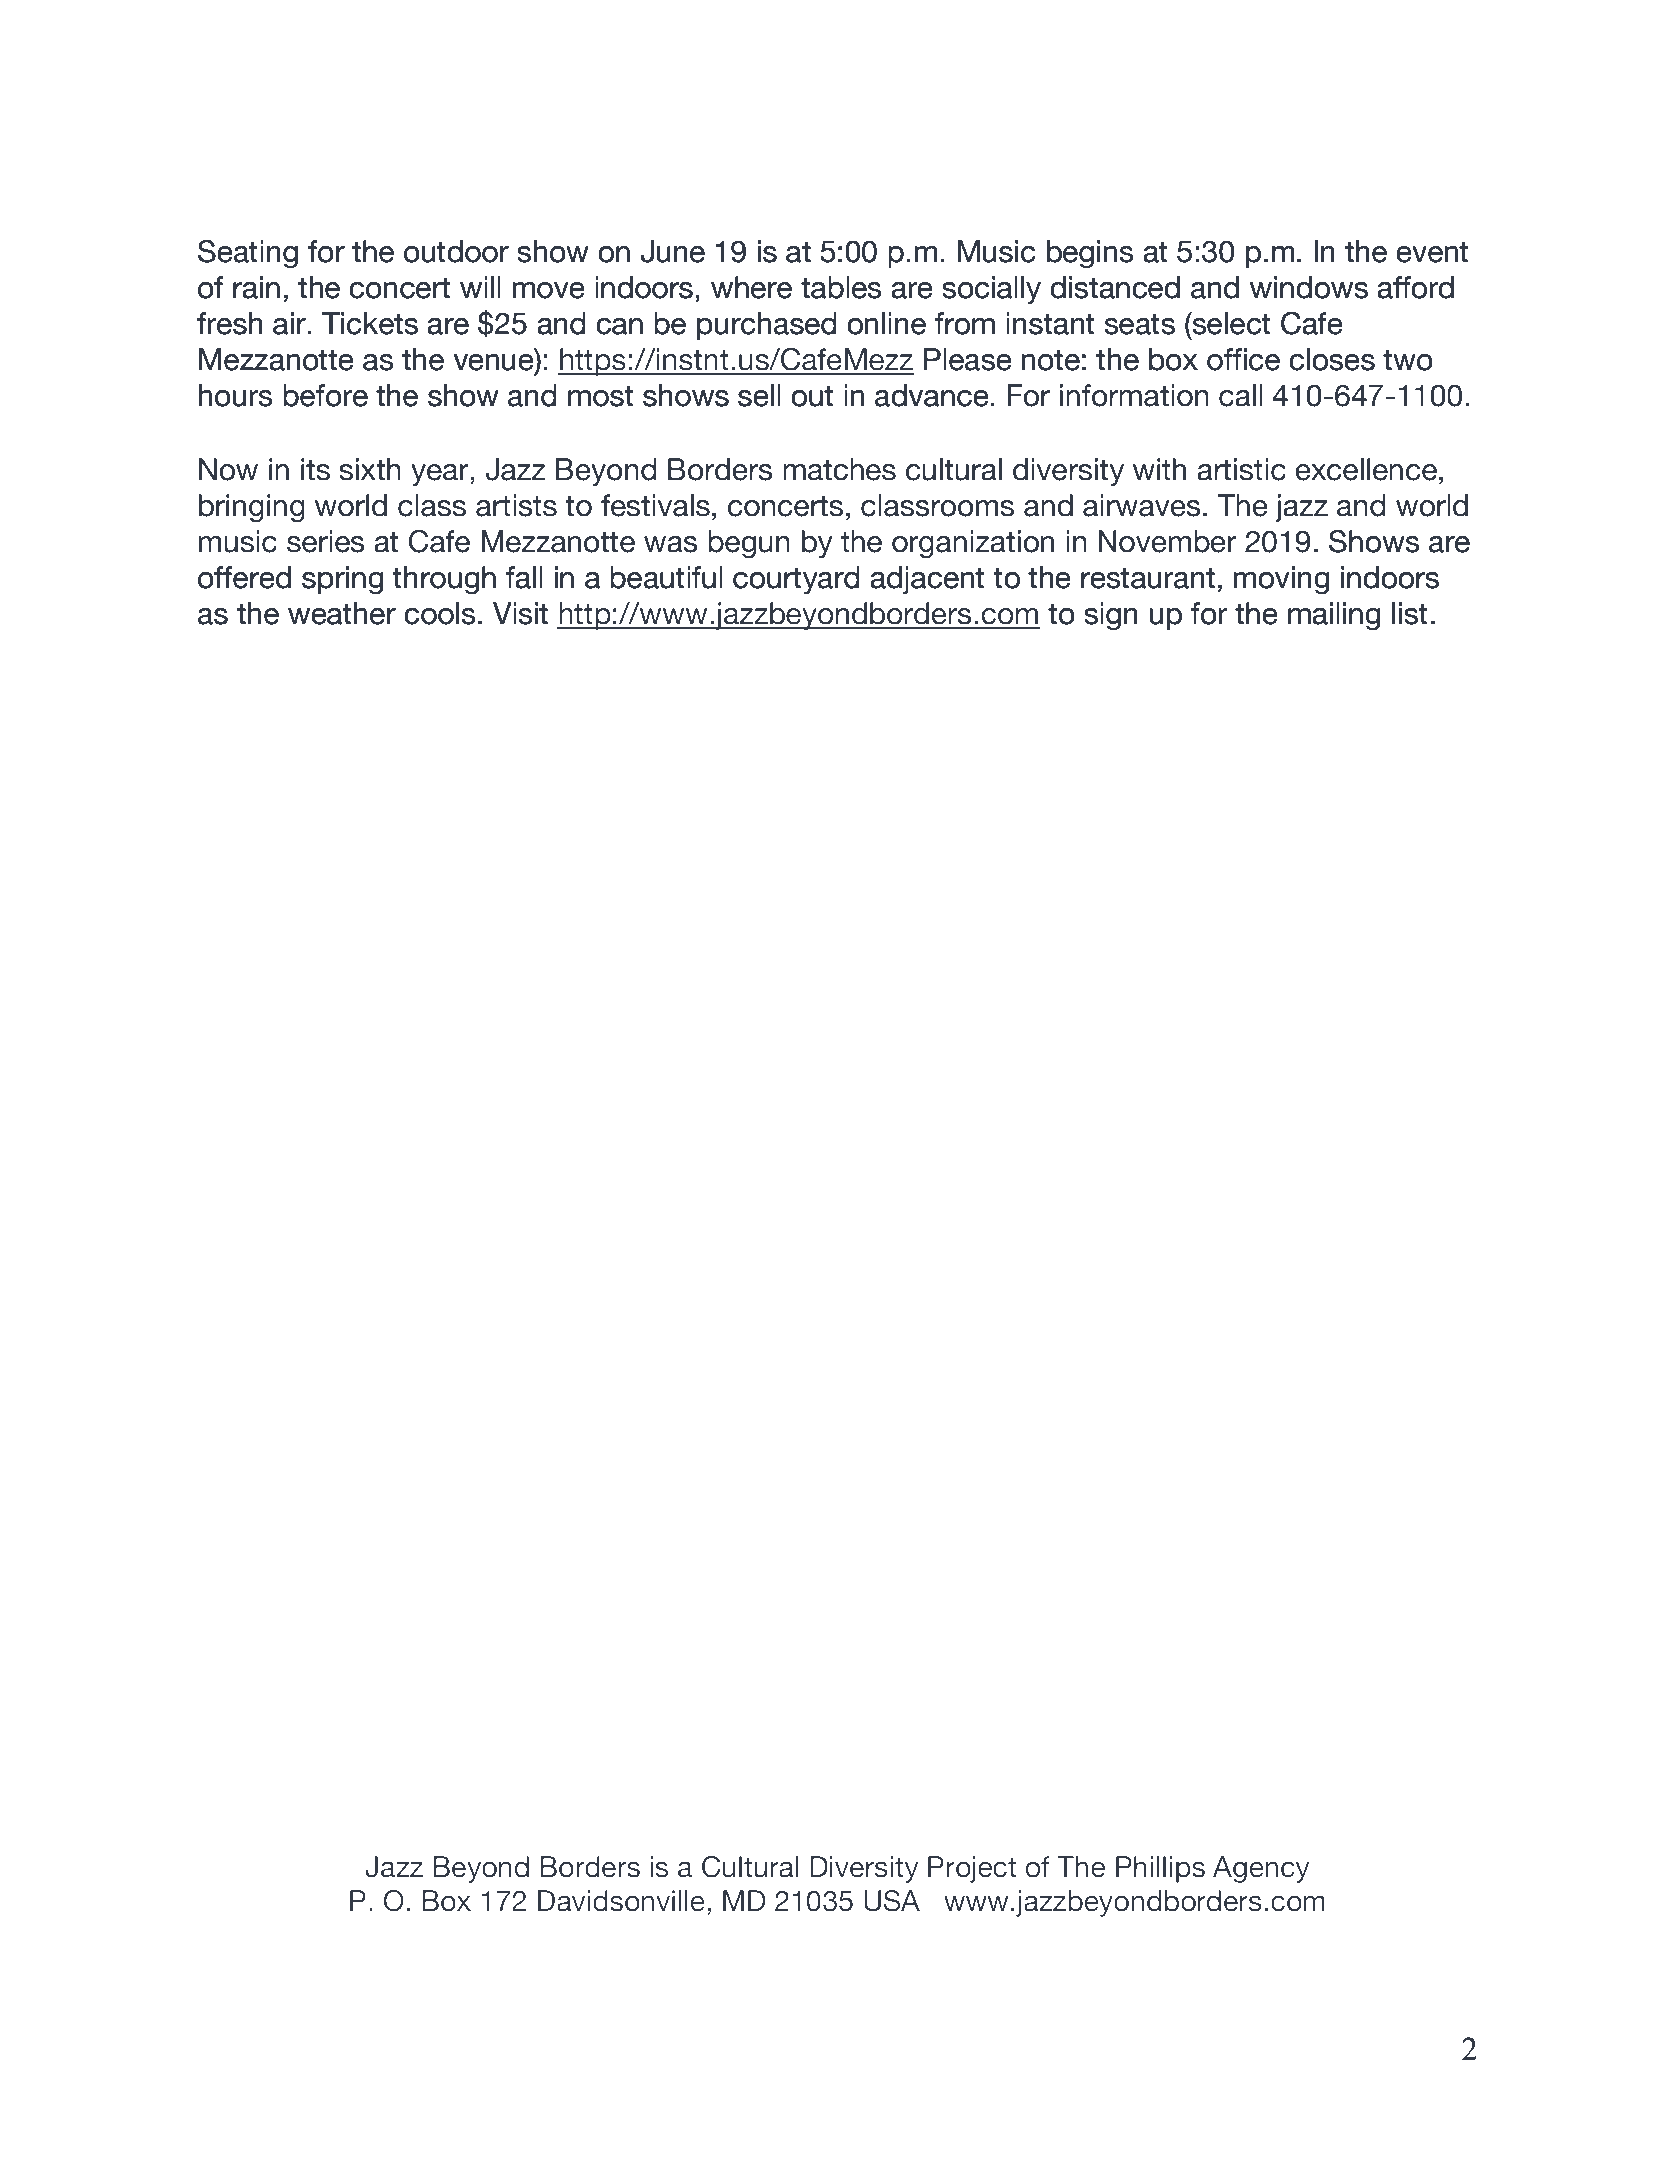 Image resolution: width=1675 pixels, height=2167 pixels. What do you see at coordinates (841, 287) in the screenshot?
I see `tables` at bounding box center [841, 287].
